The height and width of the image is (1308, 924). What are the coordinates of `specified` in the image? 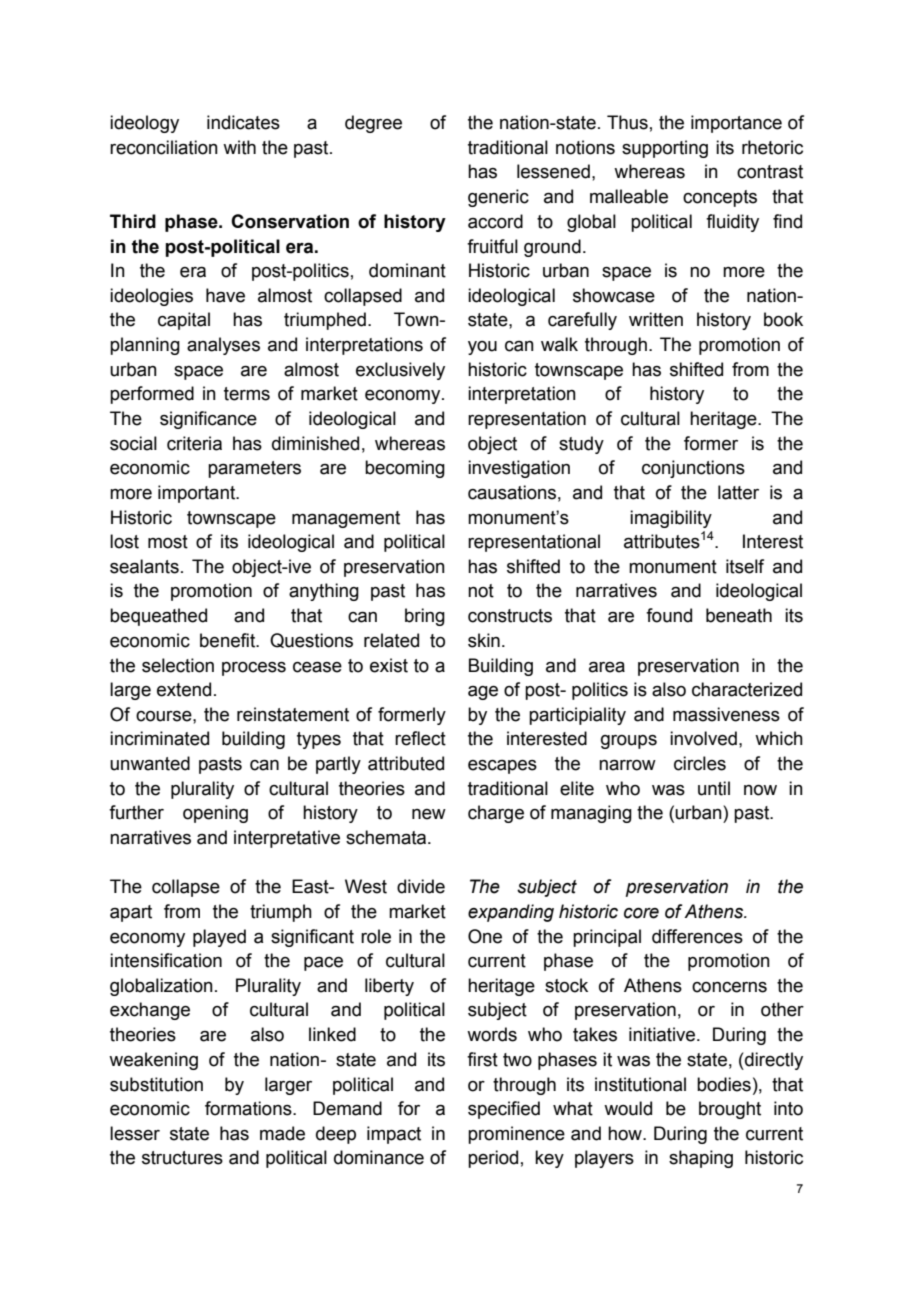 It's located at (504, 1110).
